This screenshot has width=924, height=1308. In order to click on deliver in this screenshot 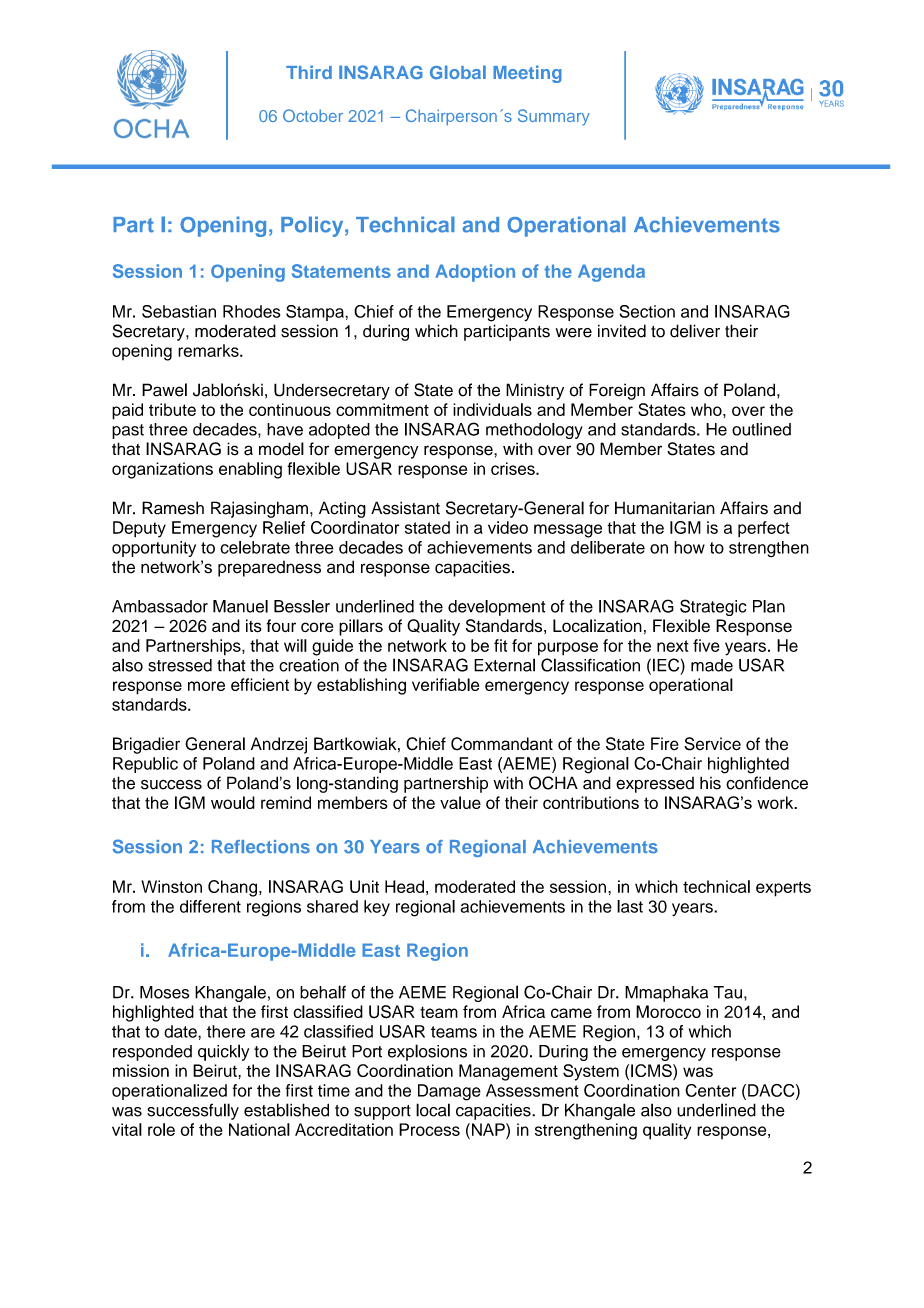, I will do `click(695, 331)`.
